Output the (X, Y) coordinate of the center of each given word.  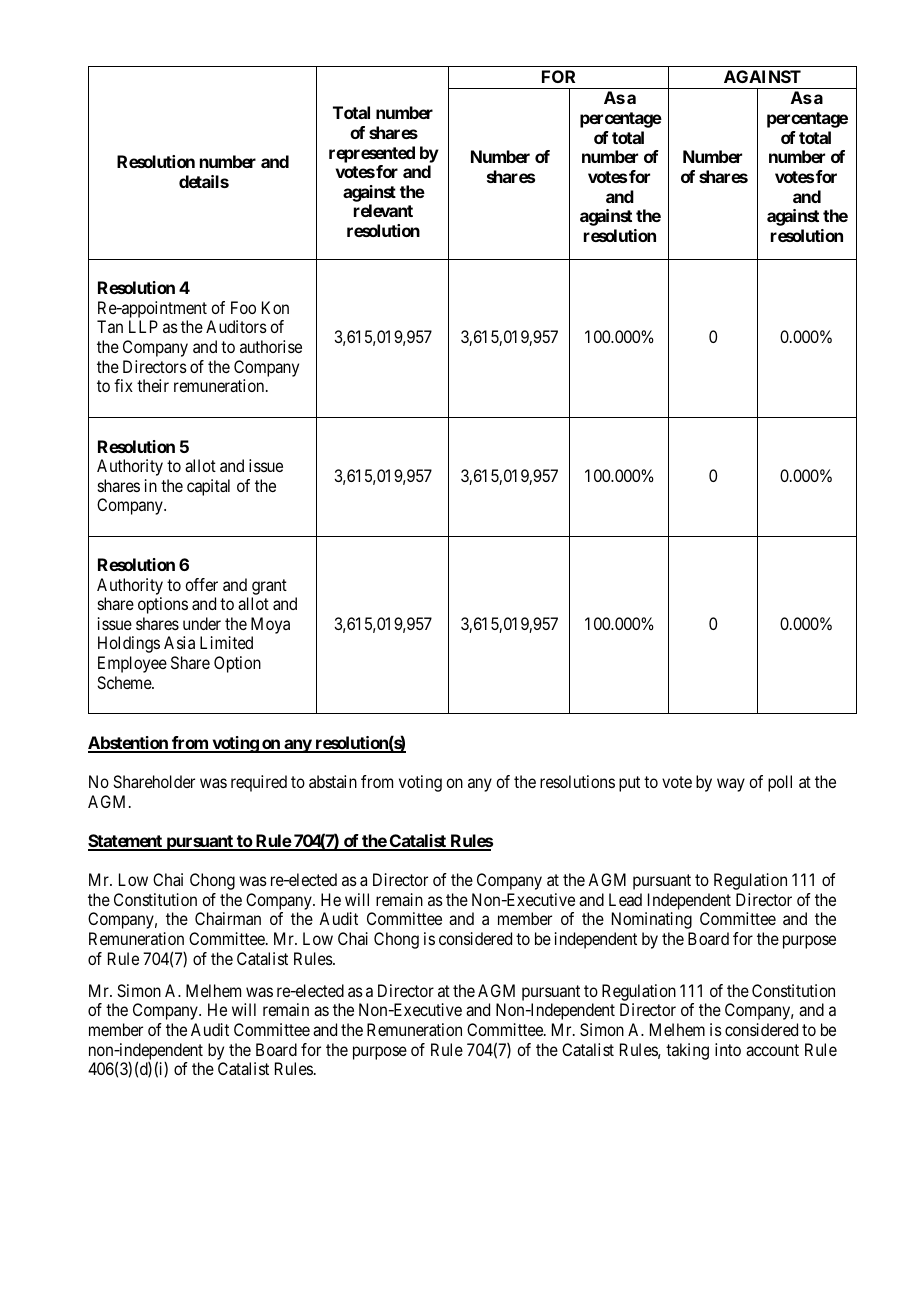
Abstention (129, 744)
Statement (126, 842)
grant (269, 587)
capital (208, 487)
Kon (275, 307)
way (731, 785)
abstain (333, 781)
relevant (383, 210)
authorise (271, 346)
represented (372, 154)
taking (687, 1051)
